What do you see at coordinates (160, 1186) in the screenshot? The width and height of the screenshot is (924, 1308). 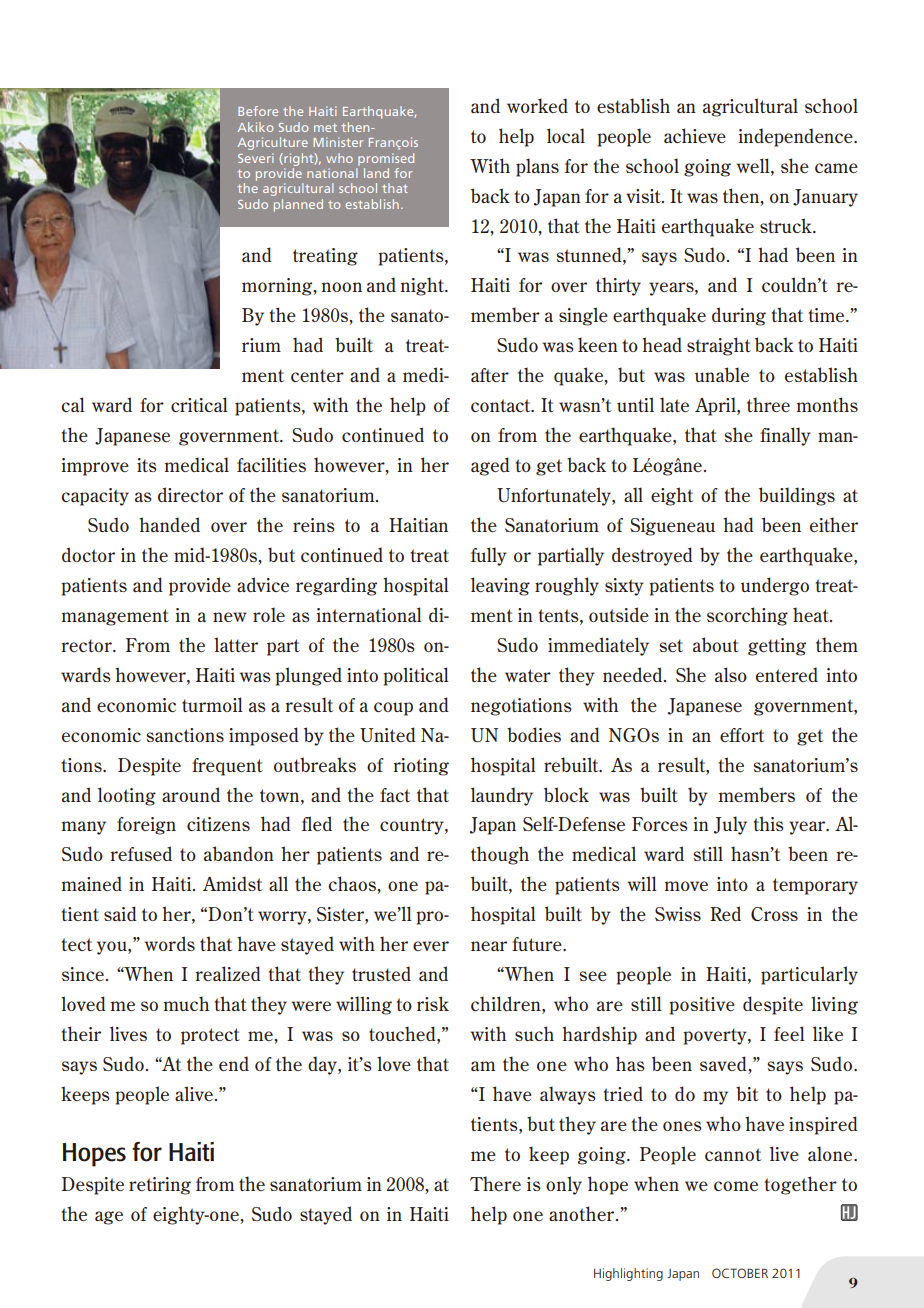 I see `retiring` at bounding box center [160, 1186].
